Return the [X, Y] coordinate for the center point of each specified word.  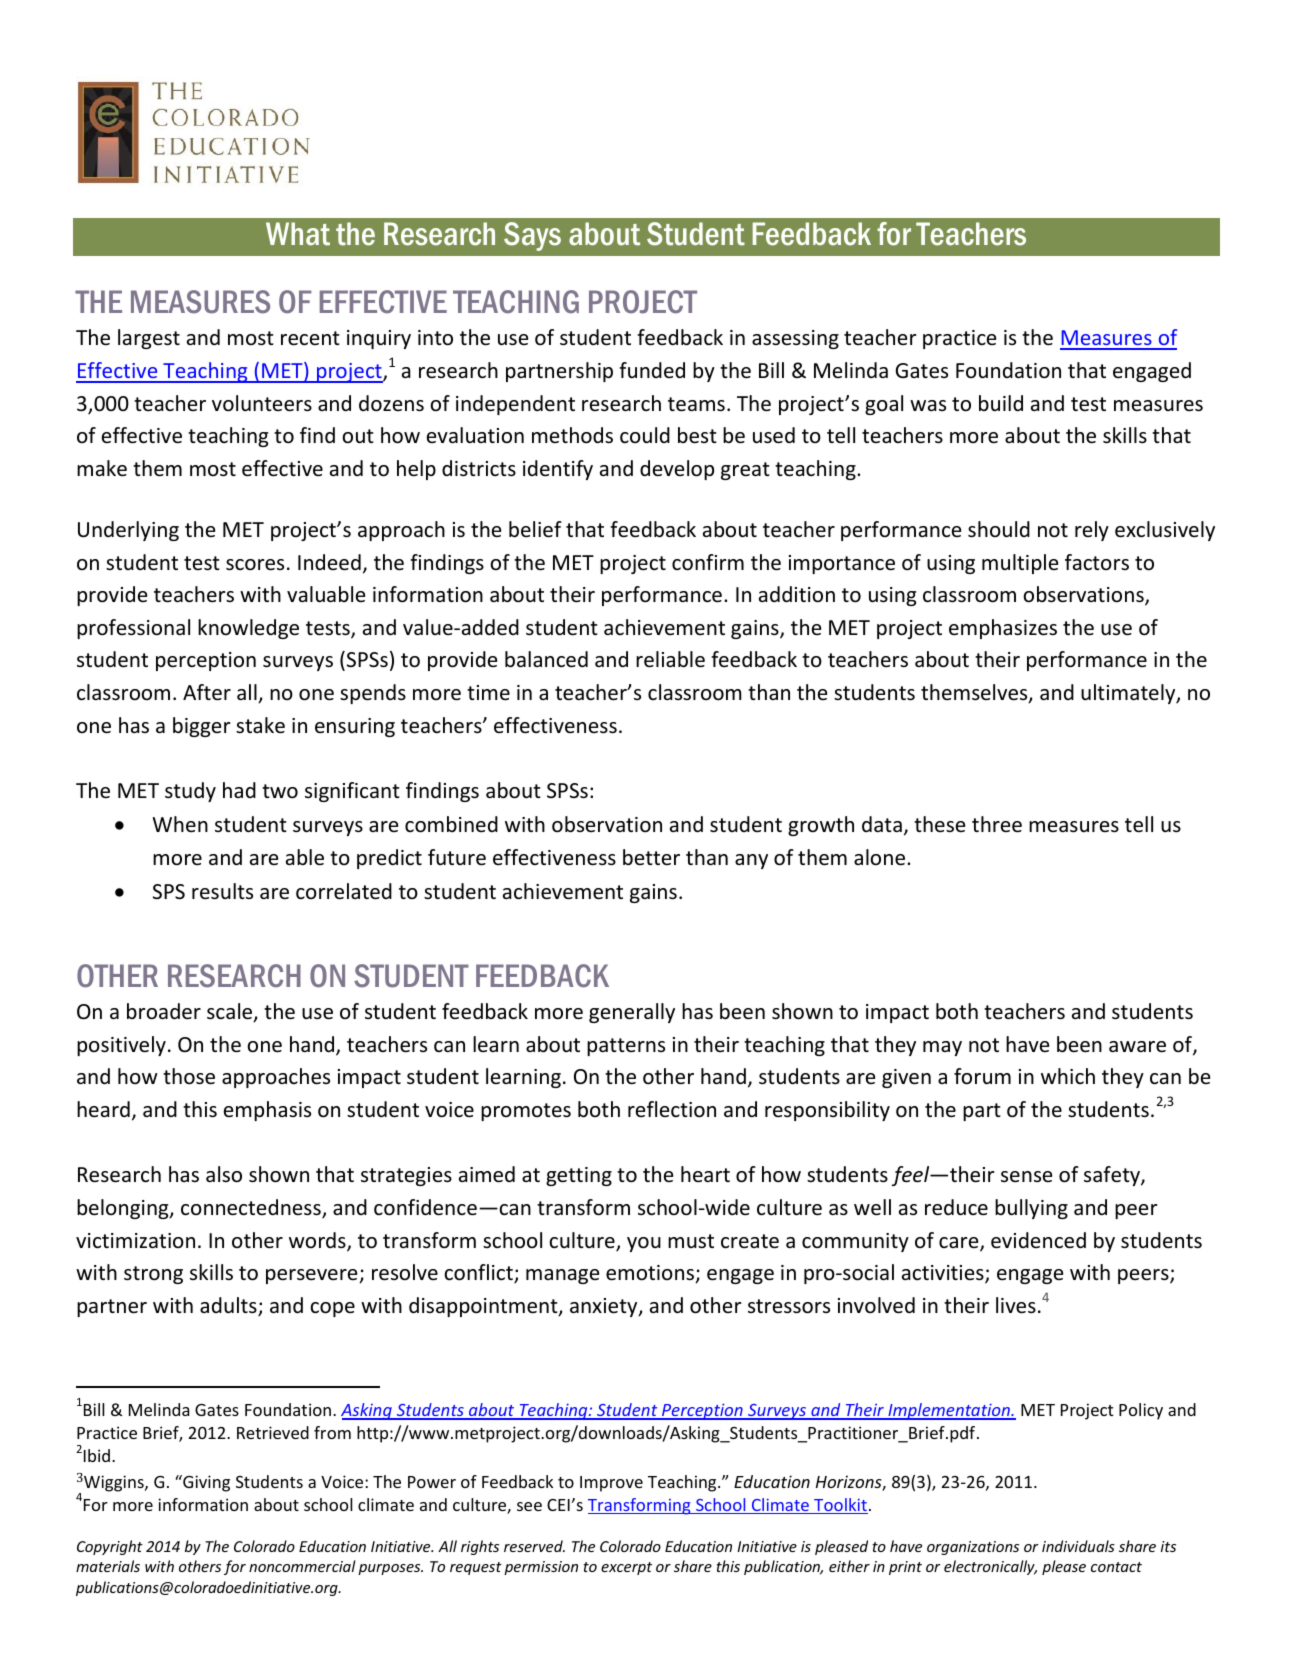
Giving [205, 1483]
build [1001, 403]
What [298, 234]
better [651, 857]
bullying [1031, 1209]
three [997, 824]
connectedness [252, 1208]
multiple [1020, 564]
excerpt [626, 1568]
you [644, 1244]
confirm [708, 562]
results [222, 891]
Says [532, 236]
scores [255, 565]
